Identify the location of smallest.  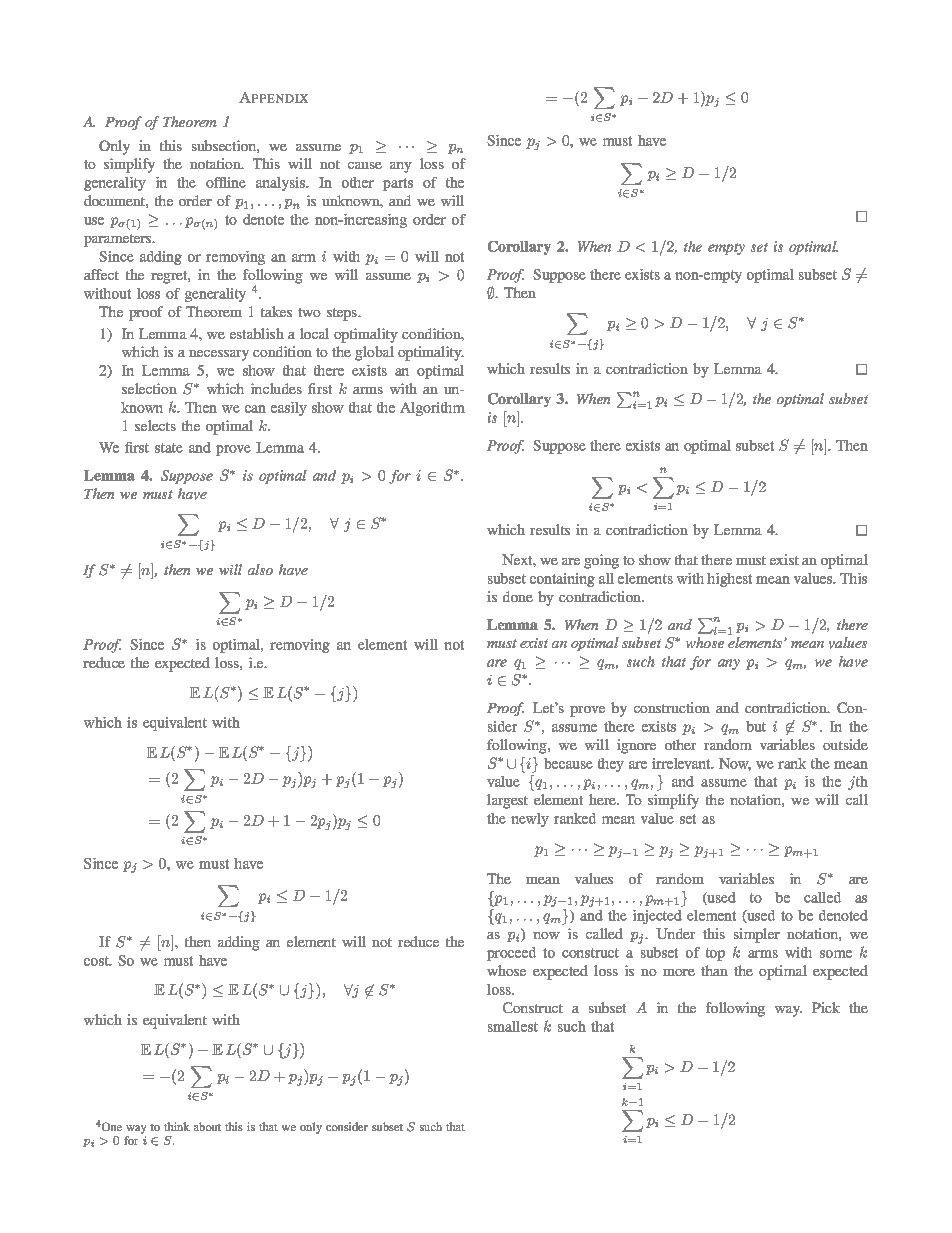
(513, 1026).
